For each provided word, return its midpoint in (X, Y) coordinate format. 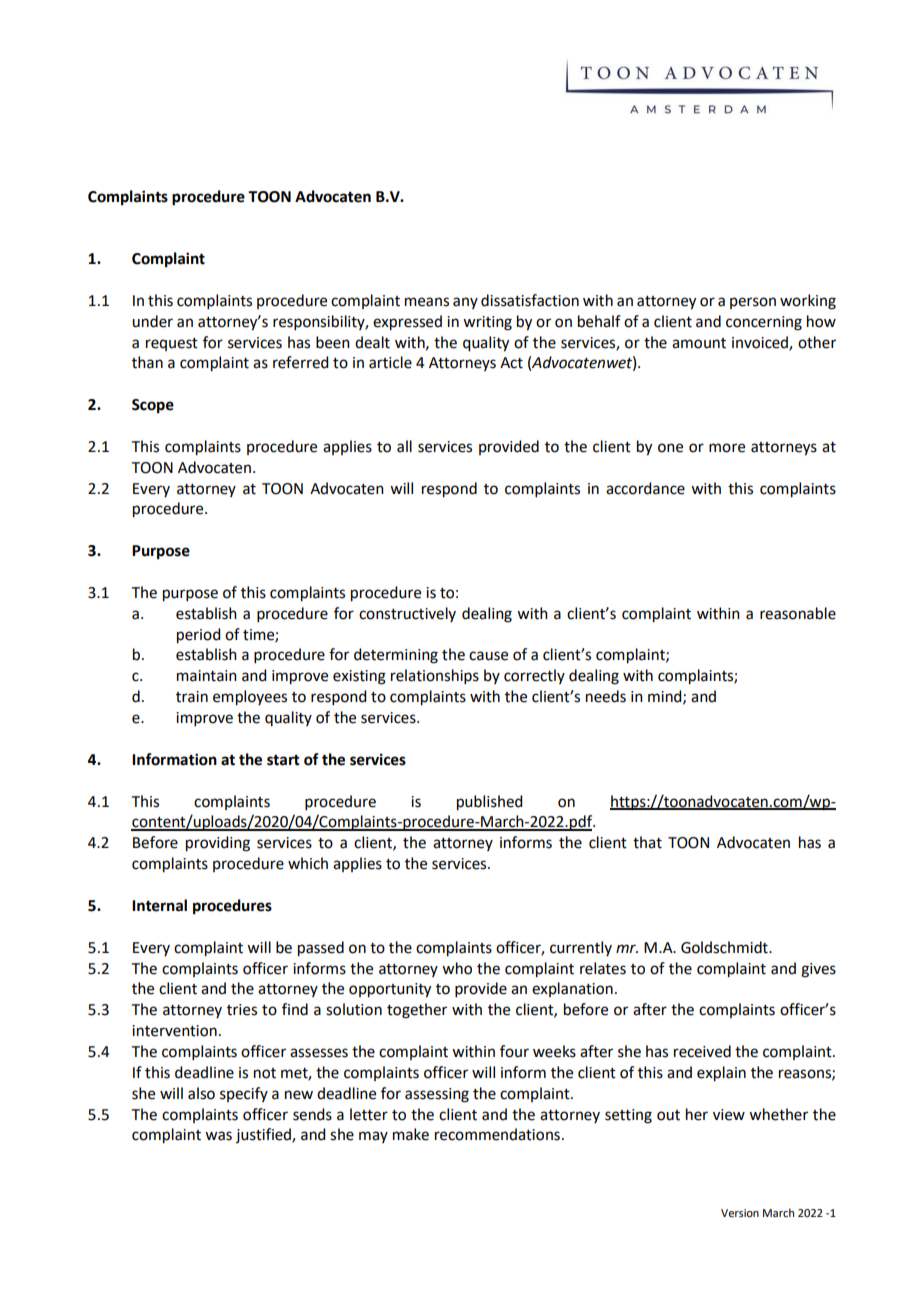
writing (487, 323)
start (283, 760)
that (647, 842)
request (172, 344)
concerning (764, 323)
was (218, 1136)
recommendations (497, 1134)
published (489, 803)
